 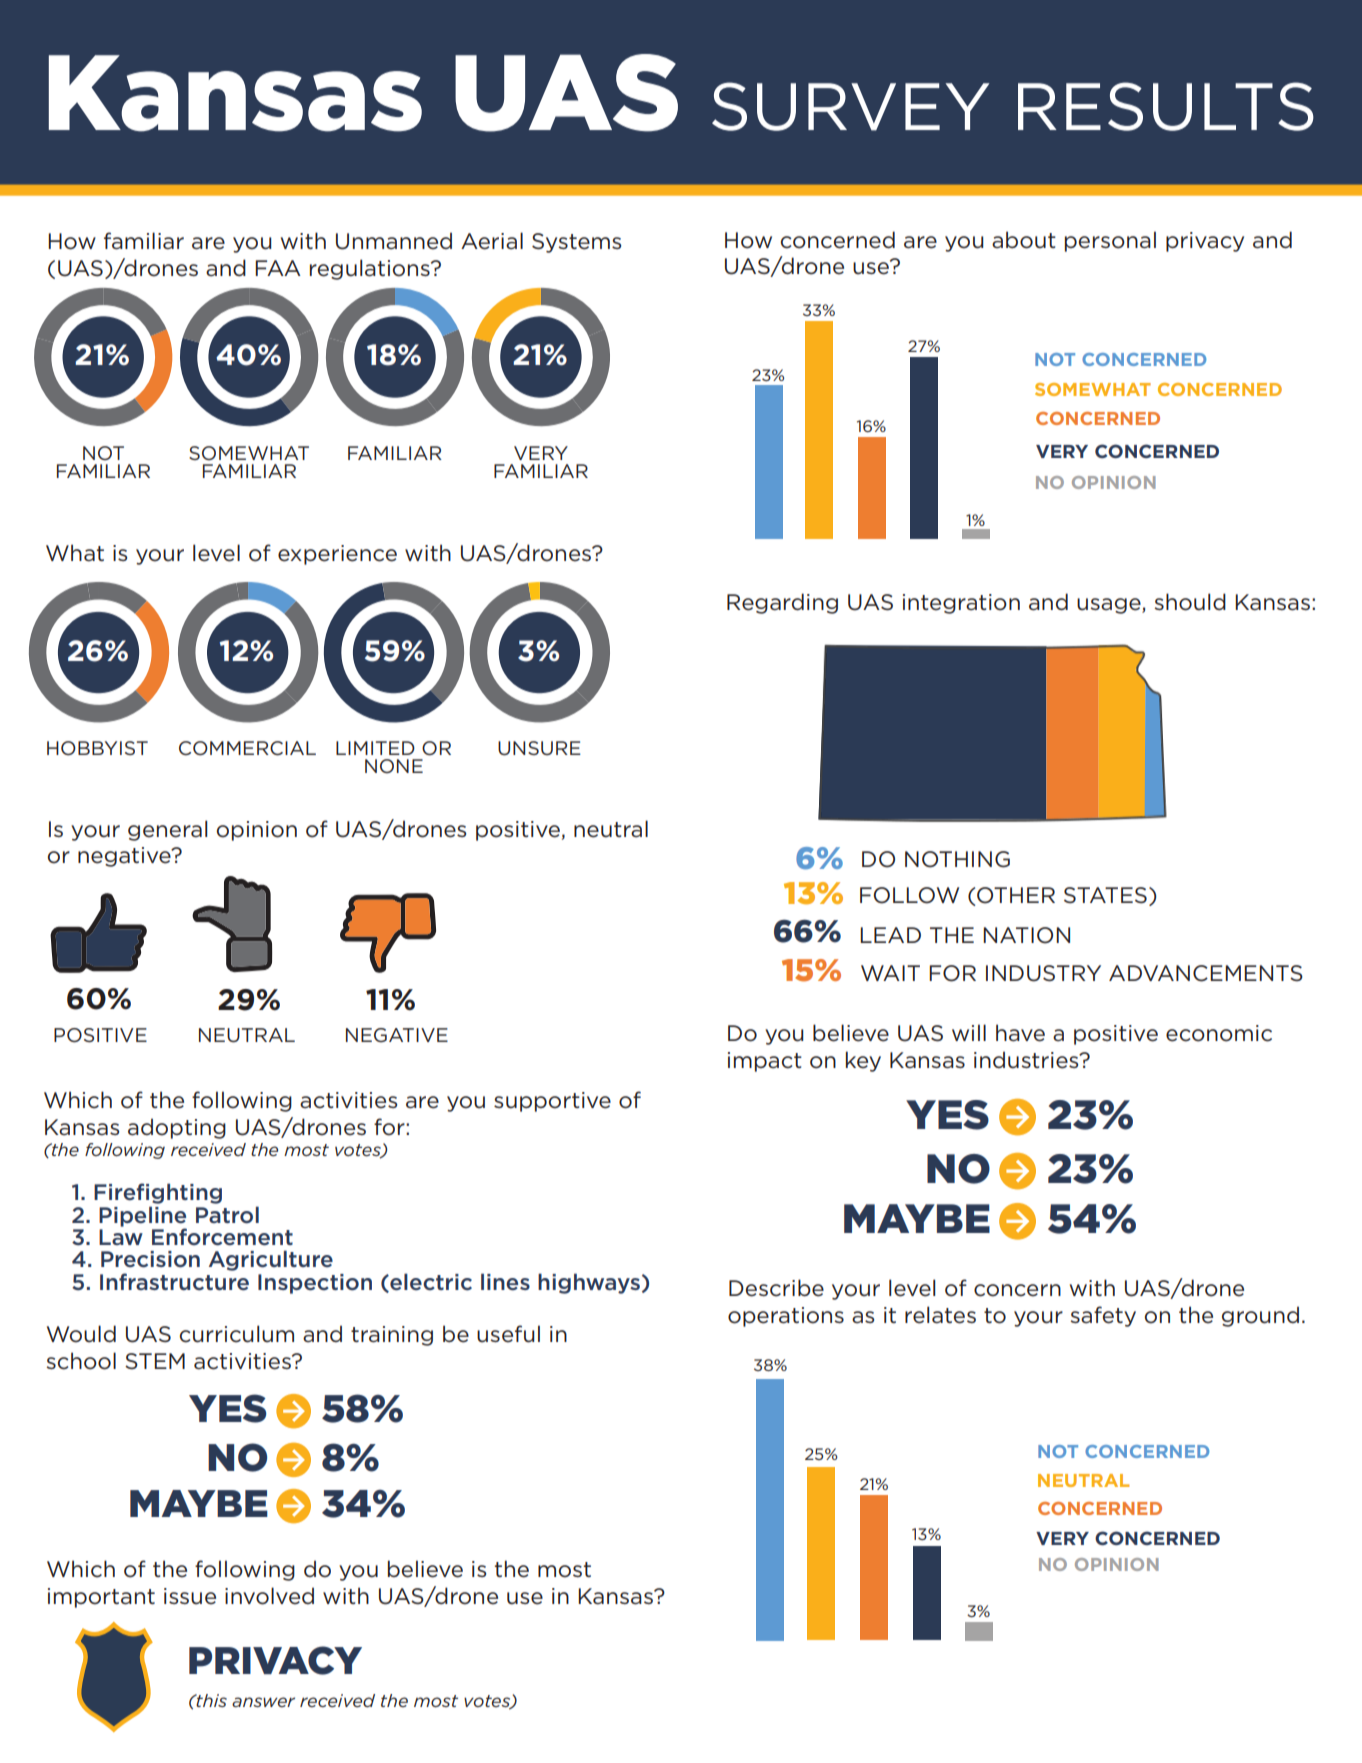 I want to click on usage, so click(x=1110, y=606).
